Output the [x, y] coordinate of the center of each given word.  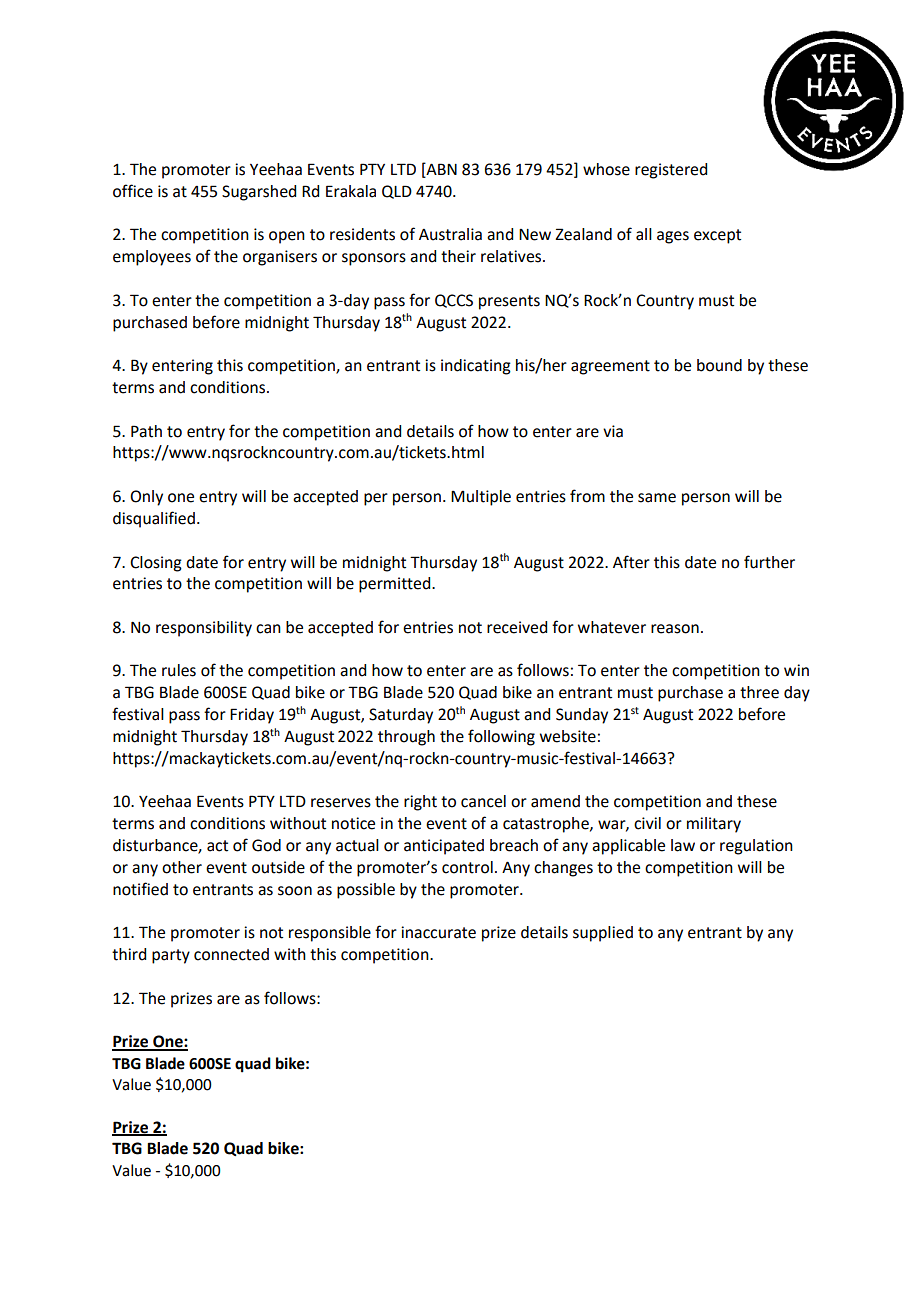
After [631, 562]
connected [231, 954]
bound [719, 365]
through [406, 738]
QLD [397, 192]
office [133, 191]
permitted [396, 585]
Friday [252, 716]
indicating [476, 367]
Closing [156, 564]
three [759, 692]
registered [671, 171]
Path [146, 431]
